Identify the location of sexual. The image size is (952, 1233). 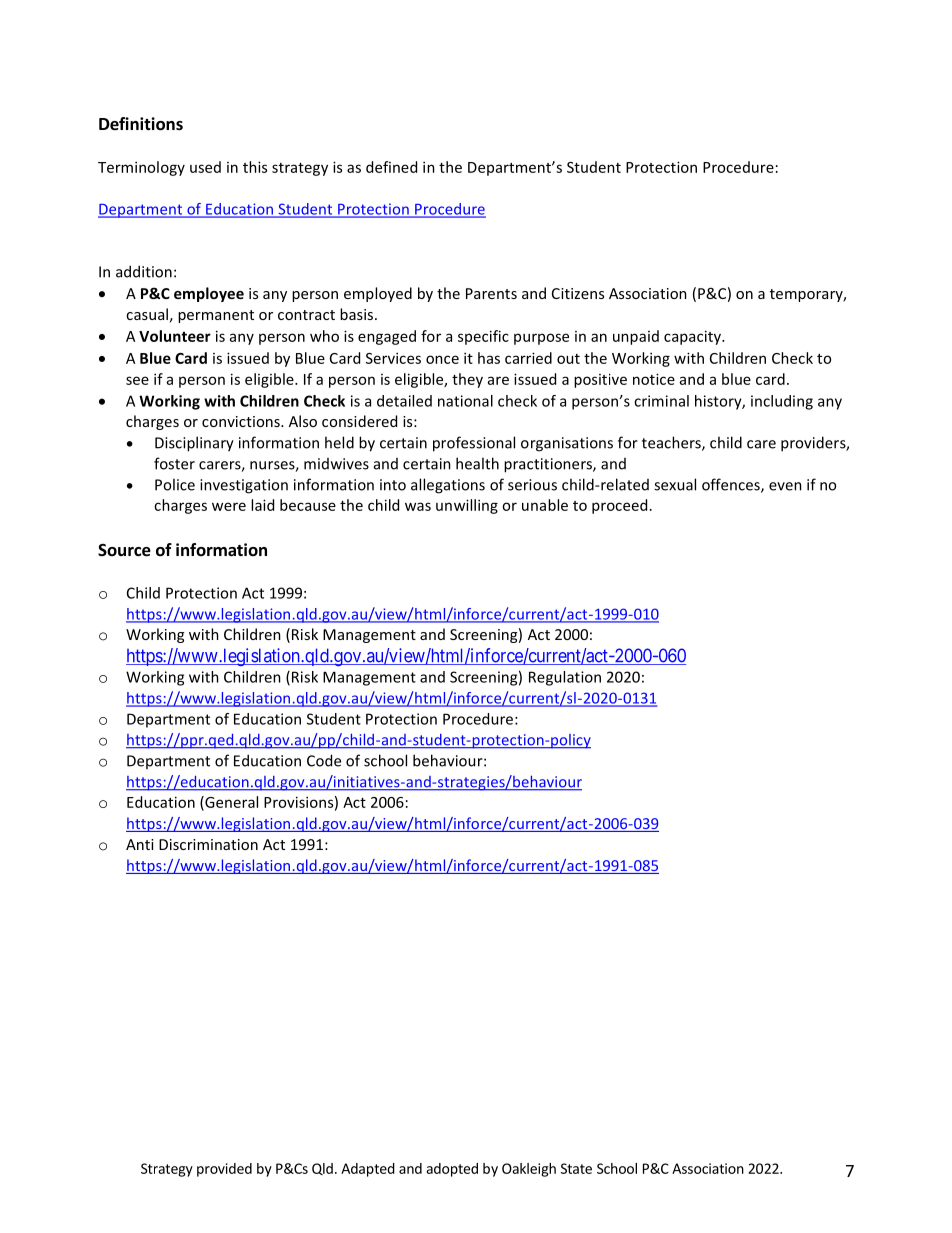
(675, 484).
